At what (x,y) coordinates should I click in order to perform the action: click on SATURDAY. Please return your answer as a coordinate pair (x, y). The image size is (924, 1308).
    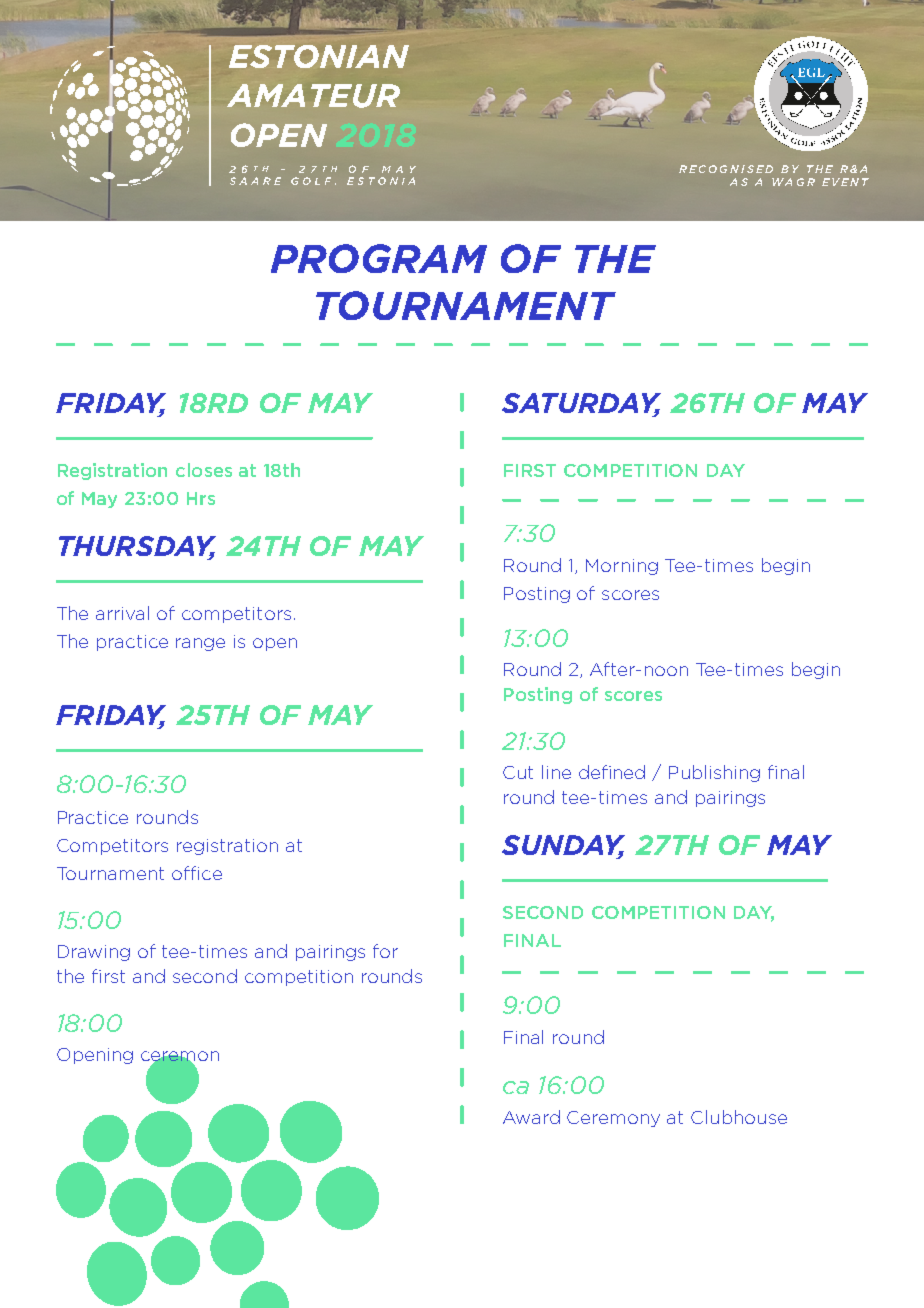
    Looking at the image, I should click on (581, 404).
